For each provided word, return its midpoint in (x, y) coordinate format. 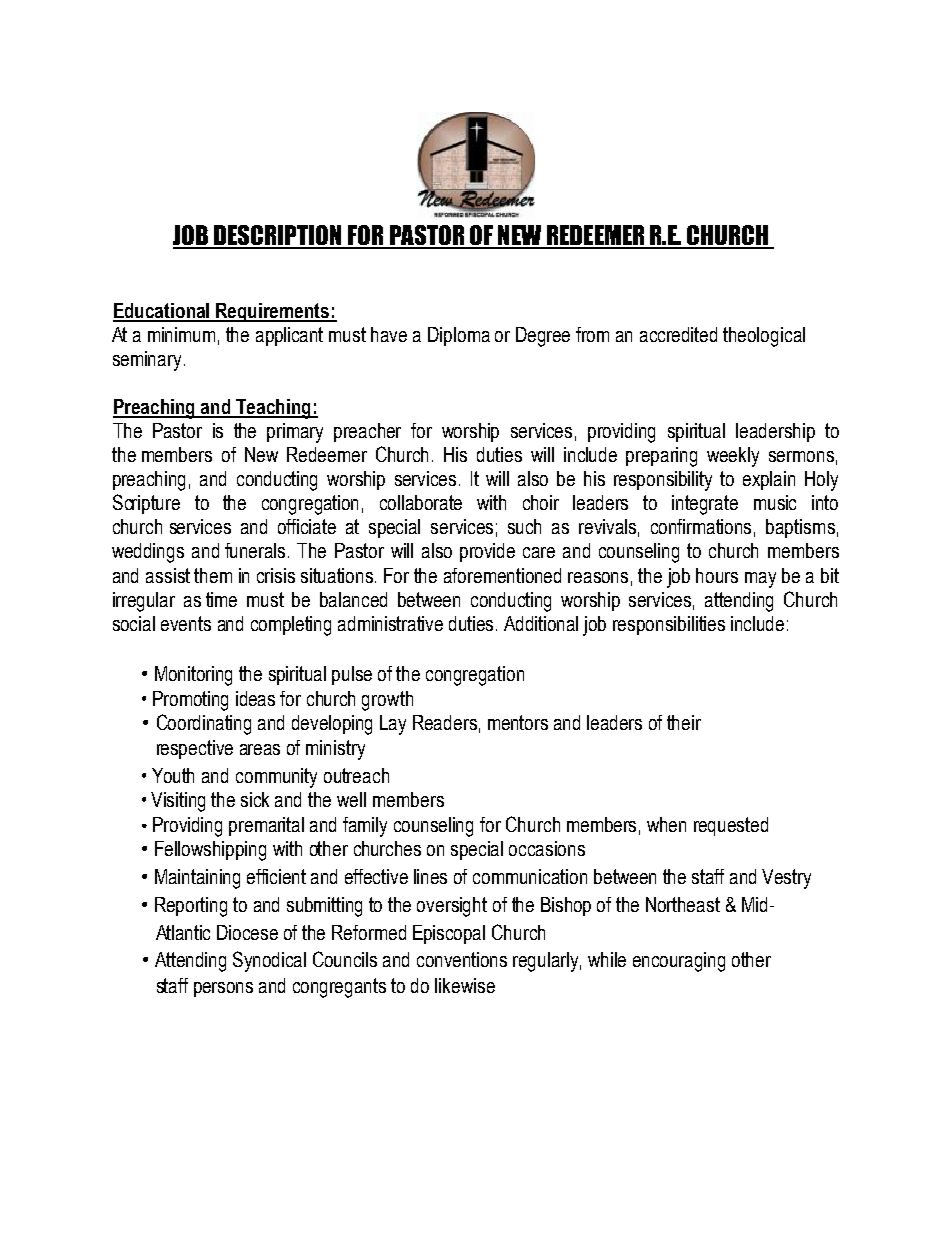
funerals (257, 550)
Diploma (459, 336)
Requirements (273, 312)
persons (223, 989)
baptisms (800, 528)
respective (195, 749)
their (684, 722)
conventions (462, 959)
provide (487, 552)
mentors (518, 722)
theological (764, 337)
